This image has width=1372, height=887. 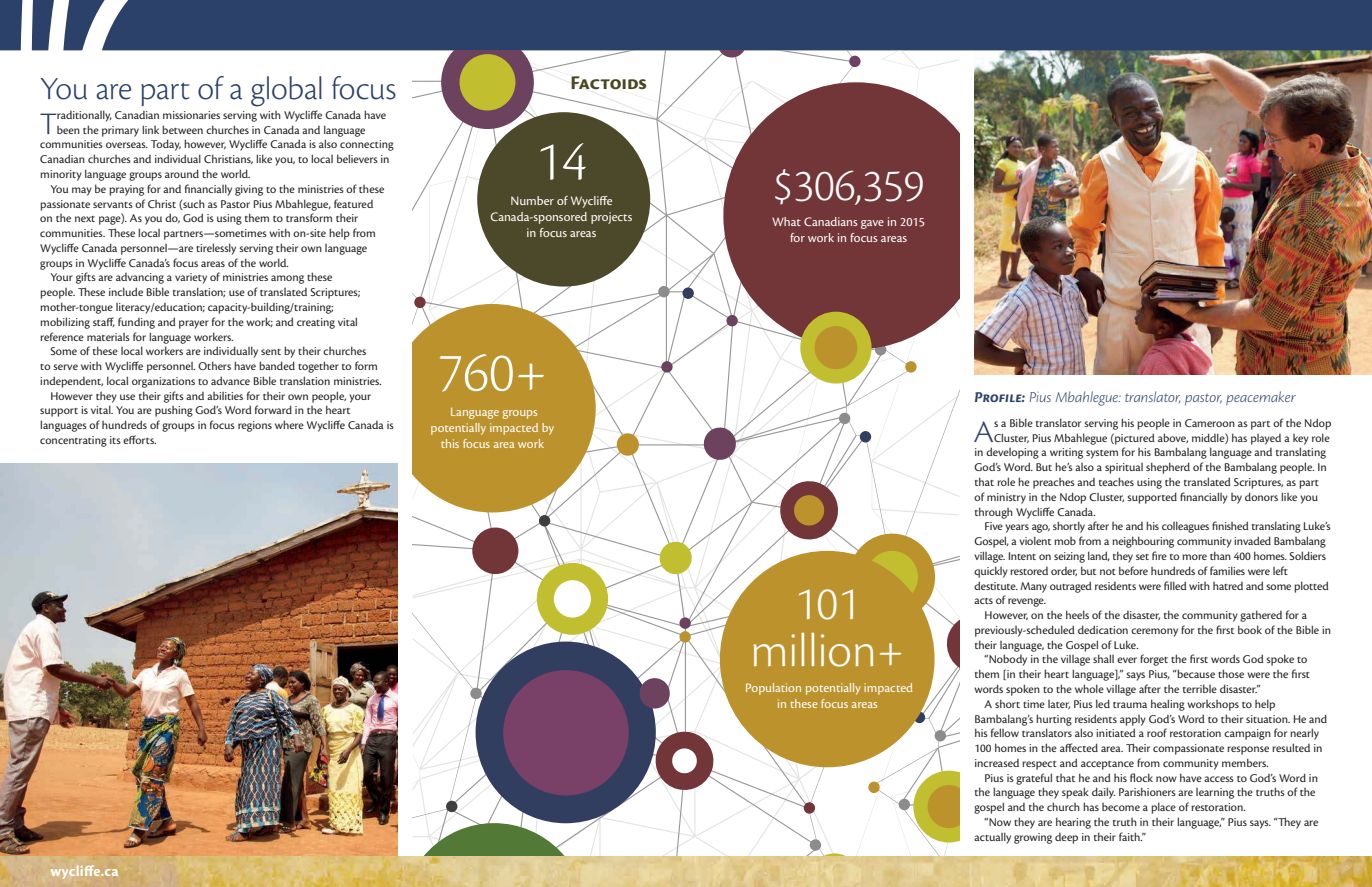 What do you see at coordinates (773, 689) in the image?
I see `Population` at bounding box center [773, 689].
